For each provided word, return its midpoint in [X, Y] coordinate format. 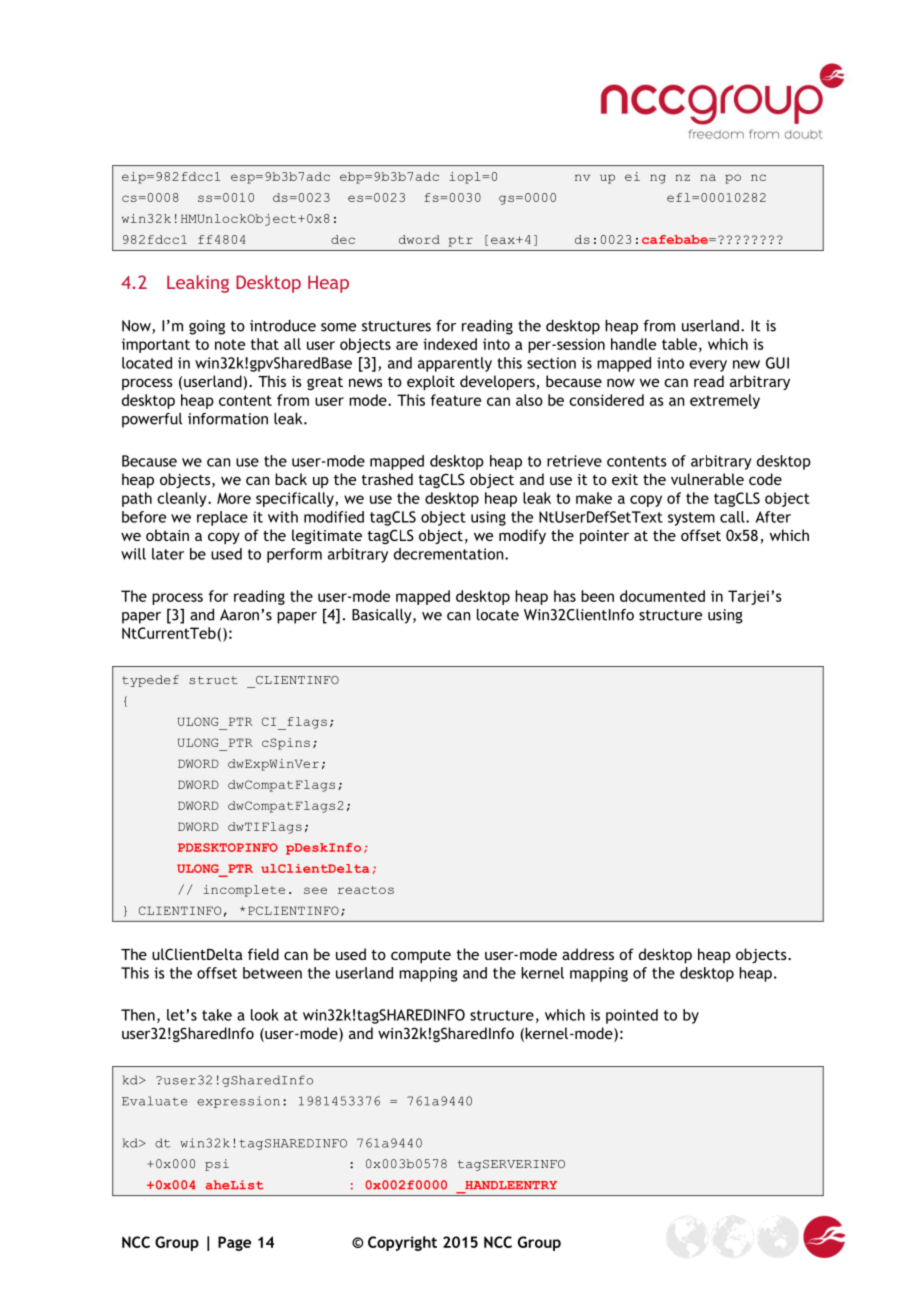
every [708, 366]
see [315, 890]
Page [234, 1243]
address [588, 954]
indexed [450, 344]
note [230, 344]
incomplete [244, 891]
